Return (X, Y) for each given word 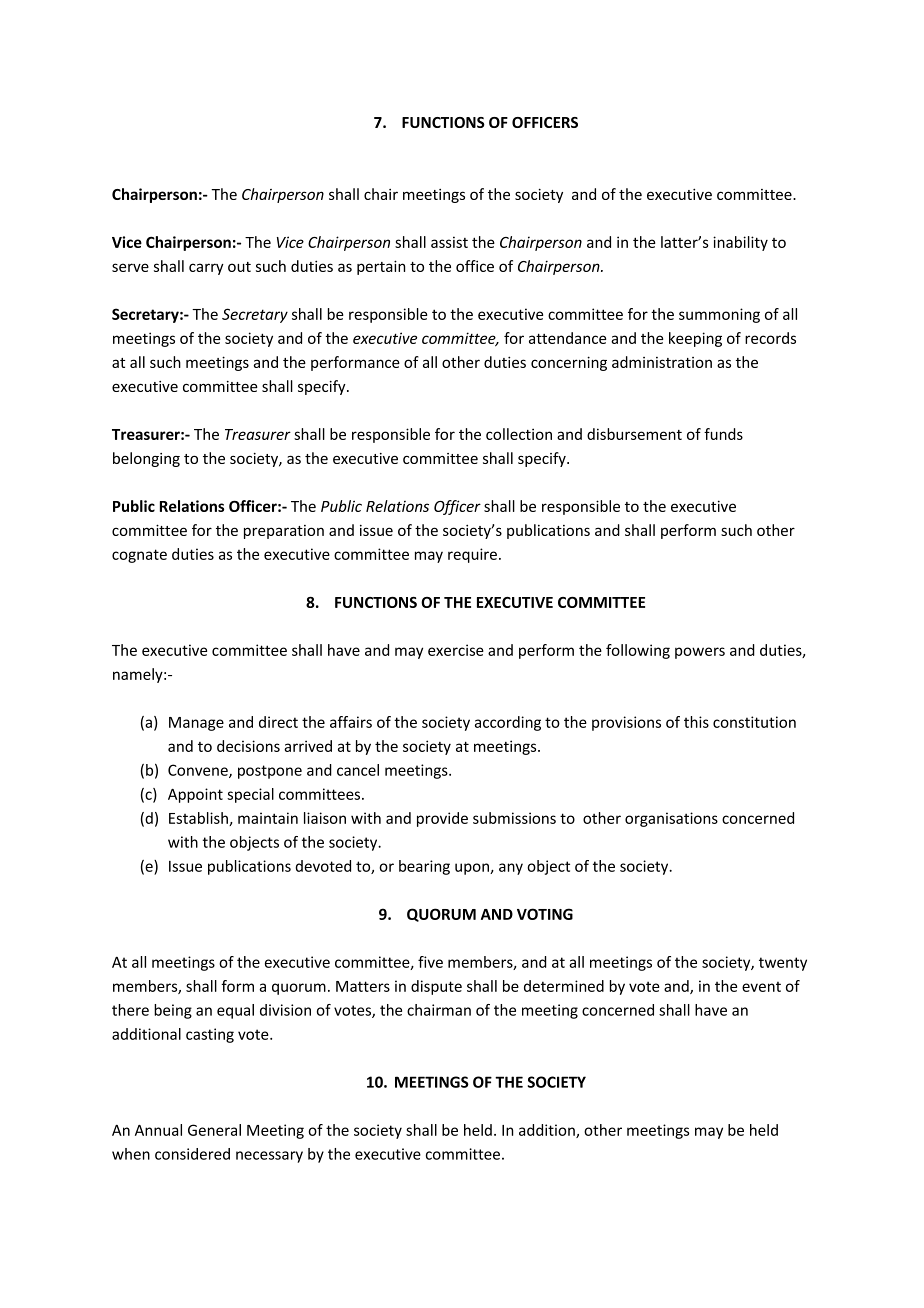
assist (449, 242)
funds (723, 434)
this (696, 722)
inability (740, 243)
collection (519, 434)
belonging (146, 459)
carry (206, 269)
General (214, 1130)
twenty (783, 964)
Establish (199, 819)
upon (473, 869)
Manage (196, 724)
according (508, 723)
